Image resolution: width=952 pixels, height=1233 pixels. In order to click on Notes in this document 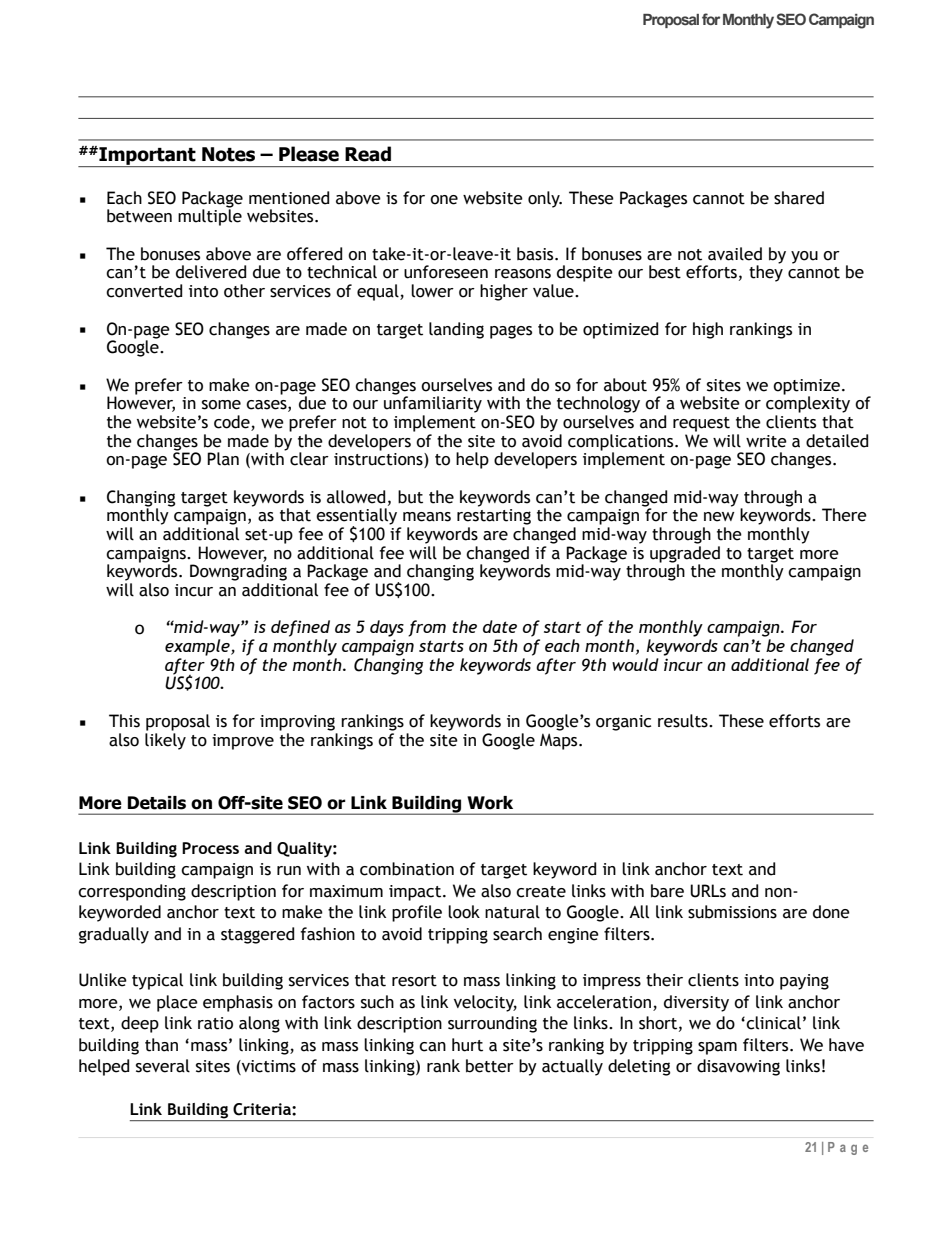, I will do `click(228, 154)`.
